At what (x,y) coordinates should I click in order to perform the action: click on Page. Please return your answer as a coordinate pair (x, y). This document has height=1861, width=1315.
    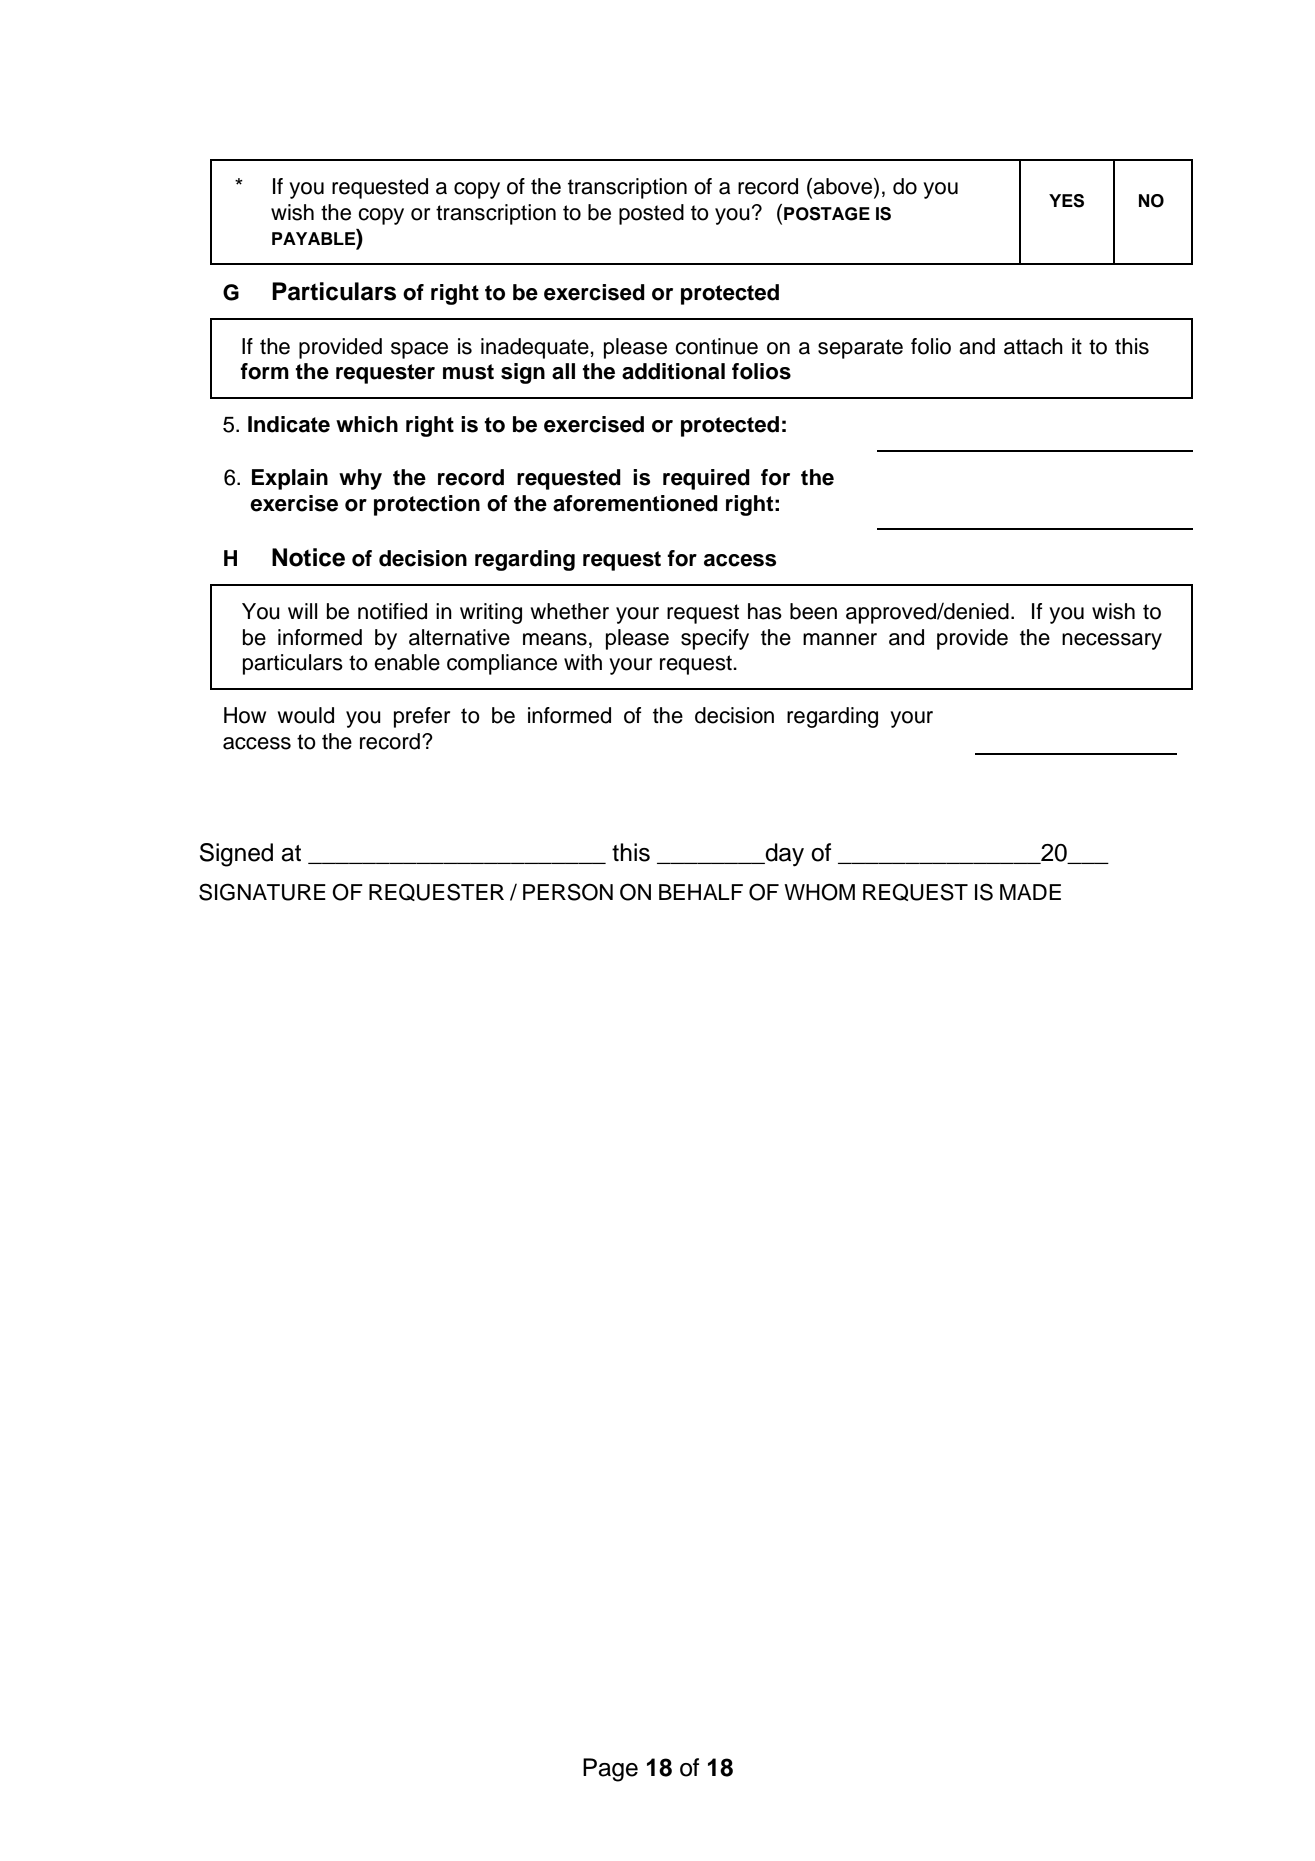
    Looking at the image, I should click on (610, 1770).
